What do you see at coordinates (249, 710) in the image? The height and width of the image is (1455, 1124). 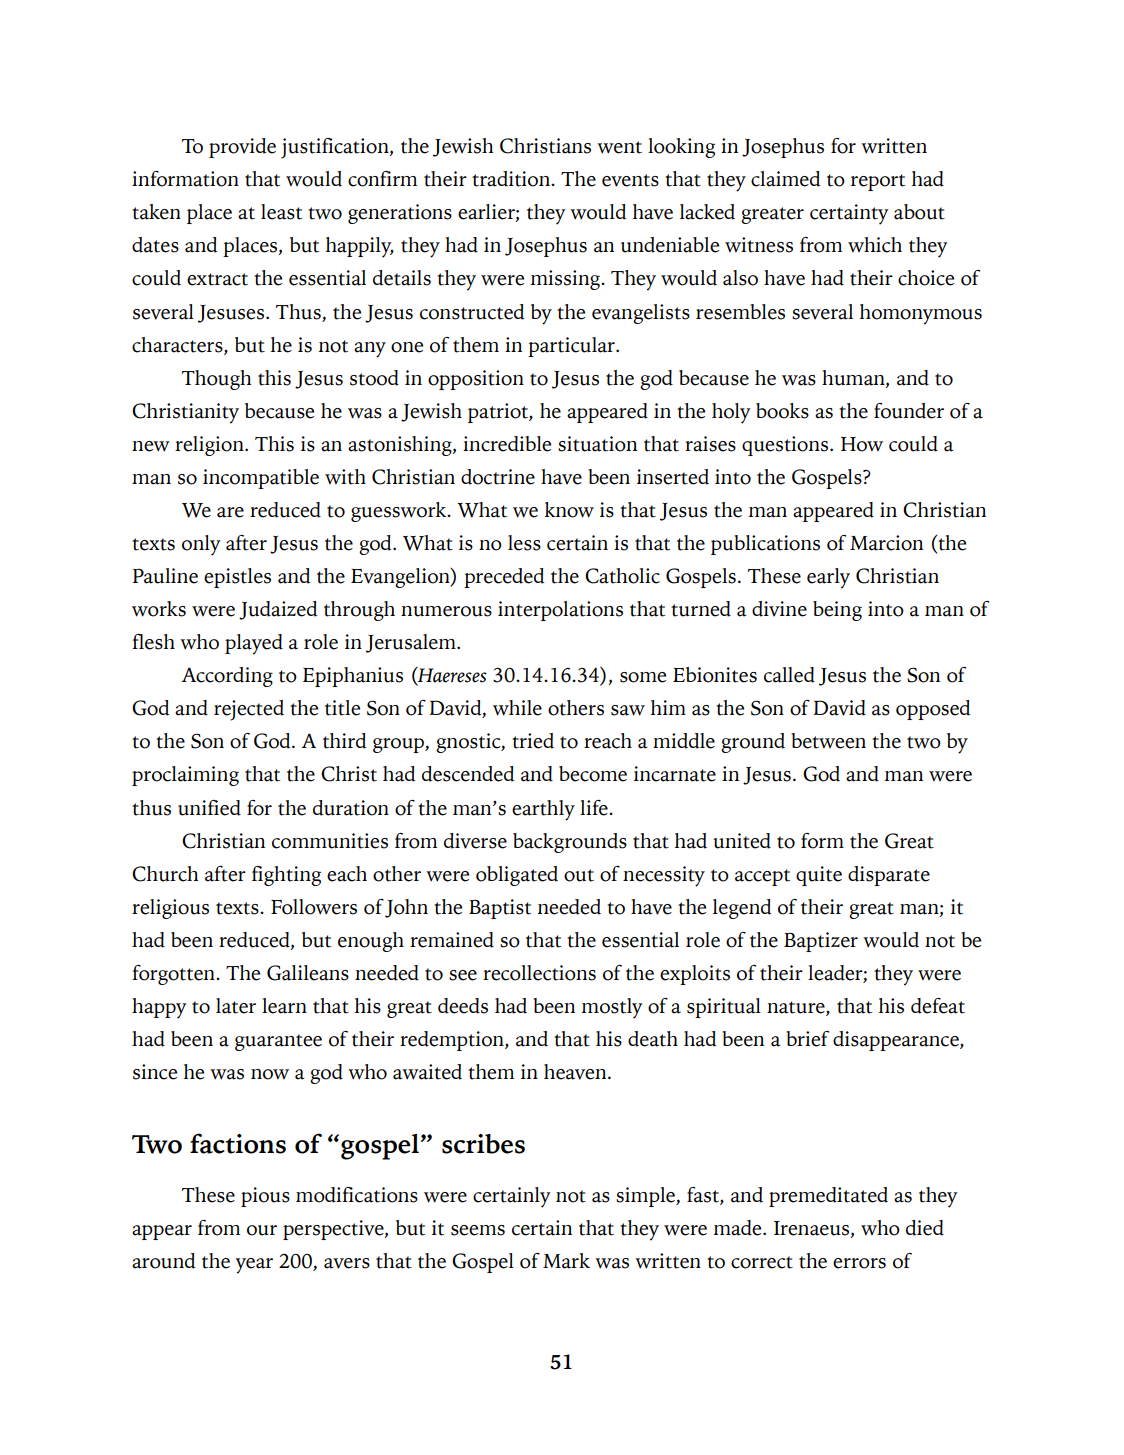 I see `rejected` at bounding box center [249, 710].
